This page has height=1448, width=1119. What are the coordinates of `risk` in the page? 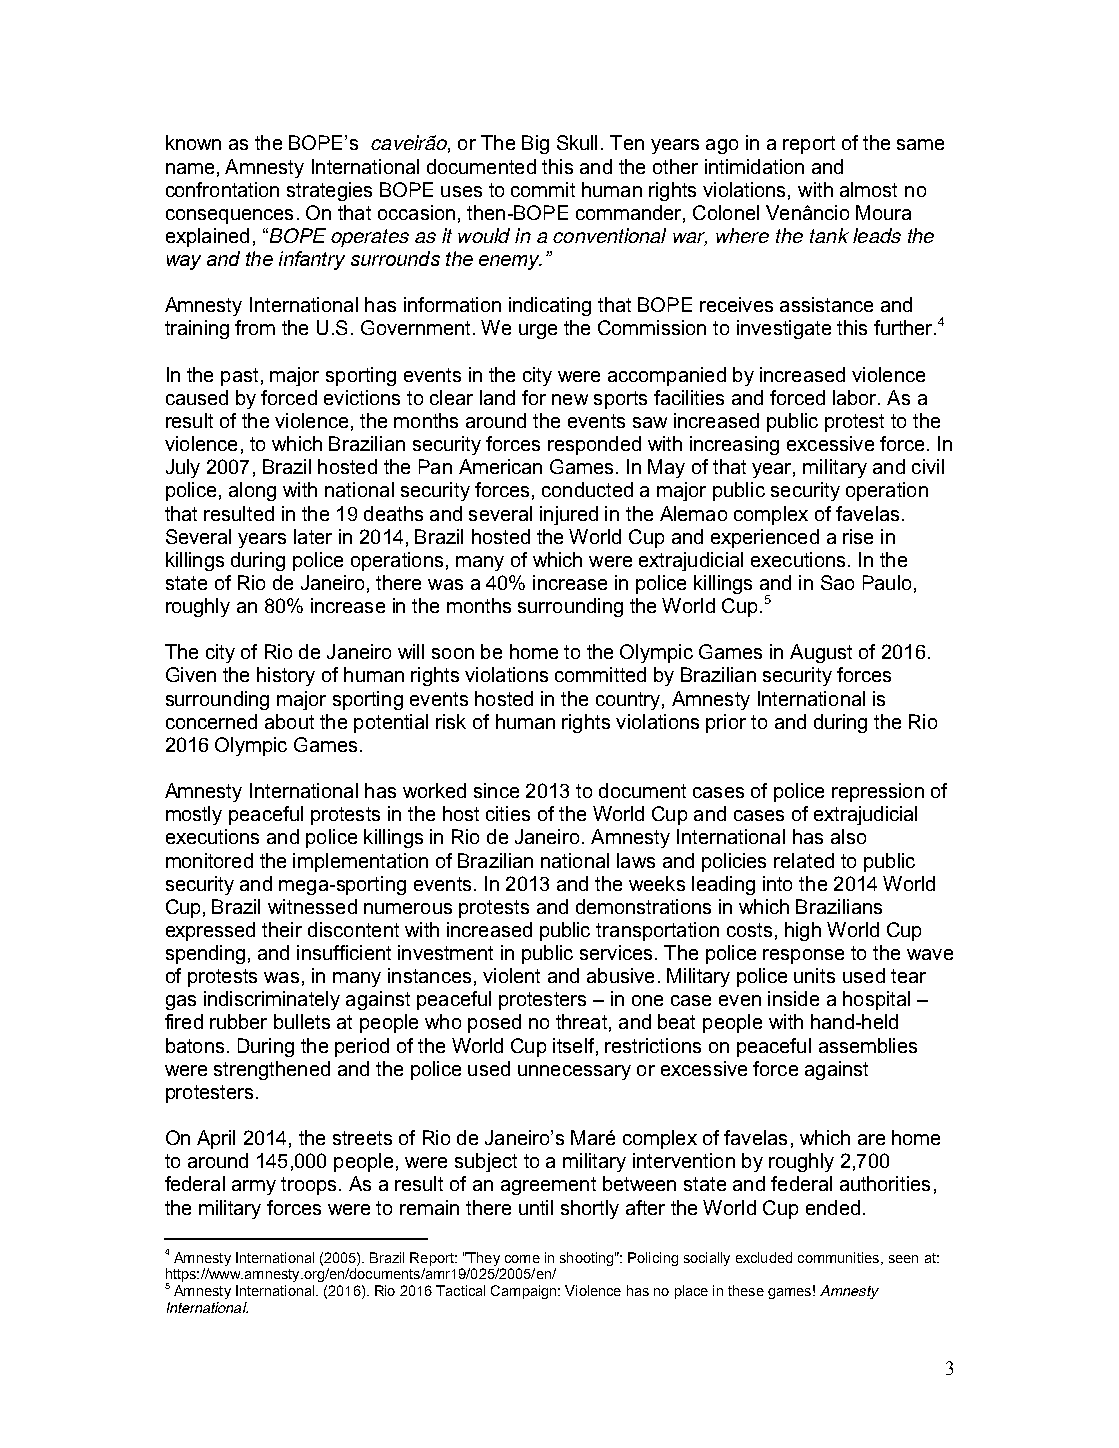 It's located at (451, 721).
